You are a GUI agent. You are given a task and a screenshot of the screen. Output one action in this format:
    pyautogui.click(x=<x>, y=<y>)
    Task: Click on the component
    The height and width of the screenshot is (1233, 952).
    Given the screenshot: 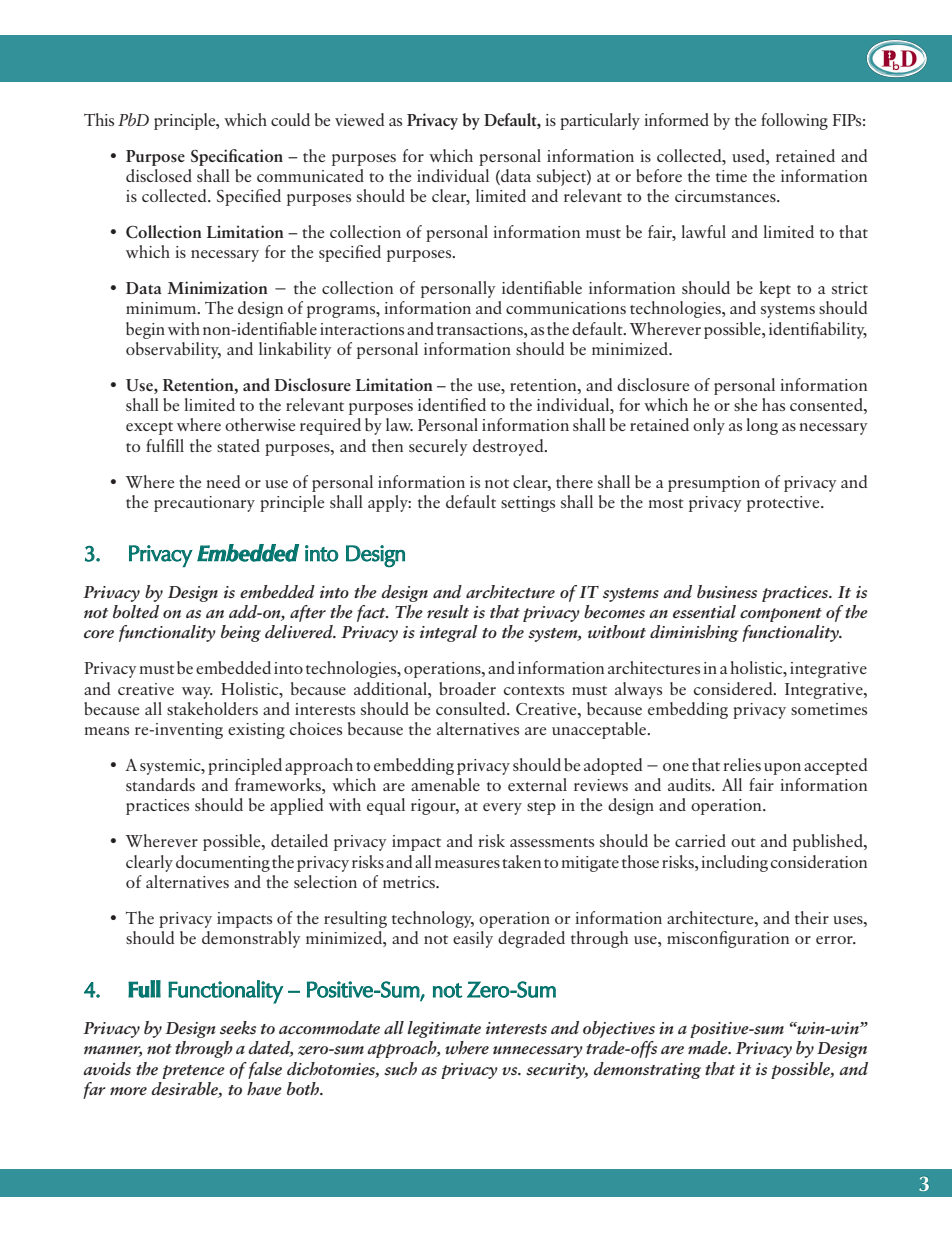 What is the action you would take?
    pyautogui.click(x=781, y=615)
